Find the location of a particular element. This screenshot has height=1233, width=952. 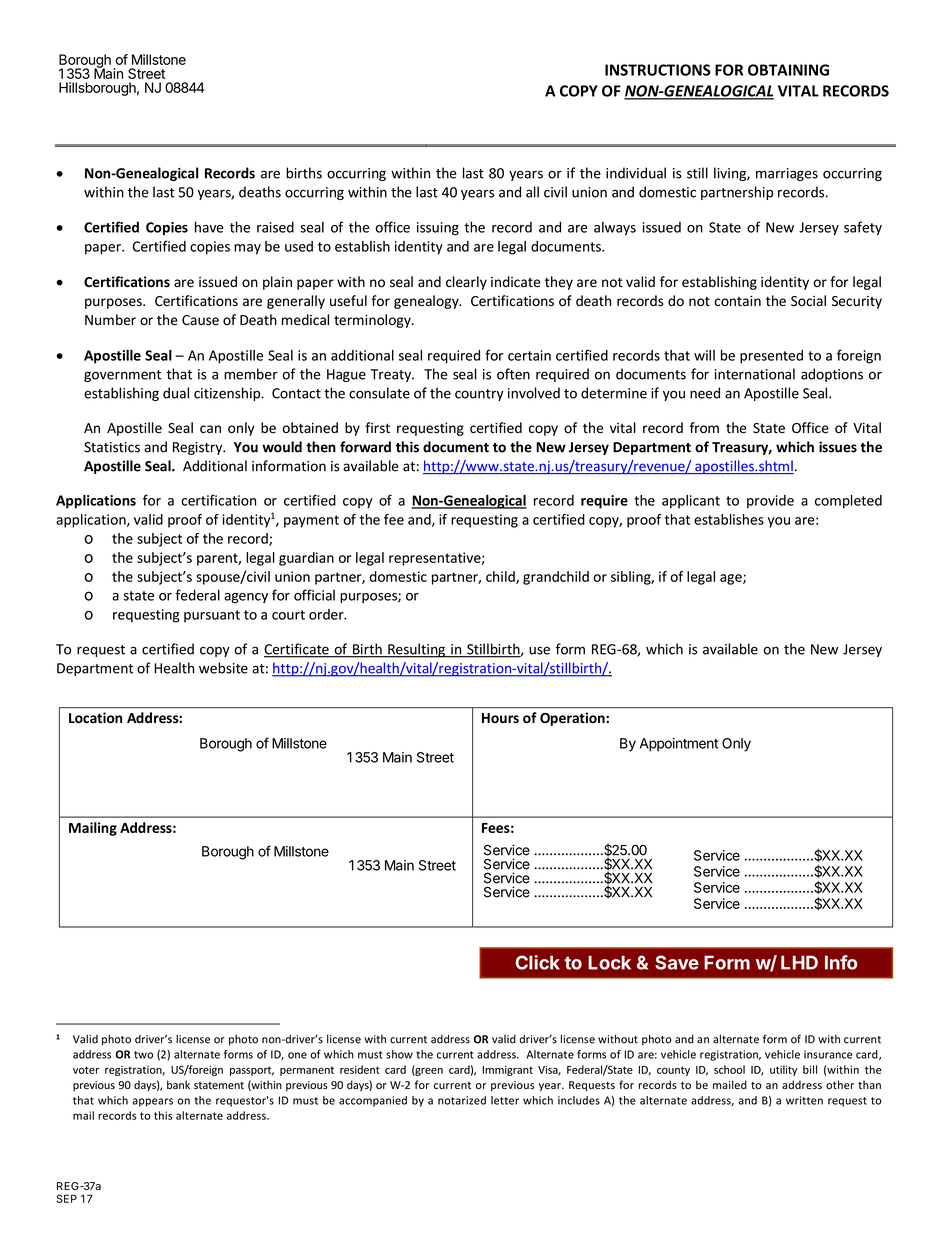

appears is located at coordinates (152, 1102).
